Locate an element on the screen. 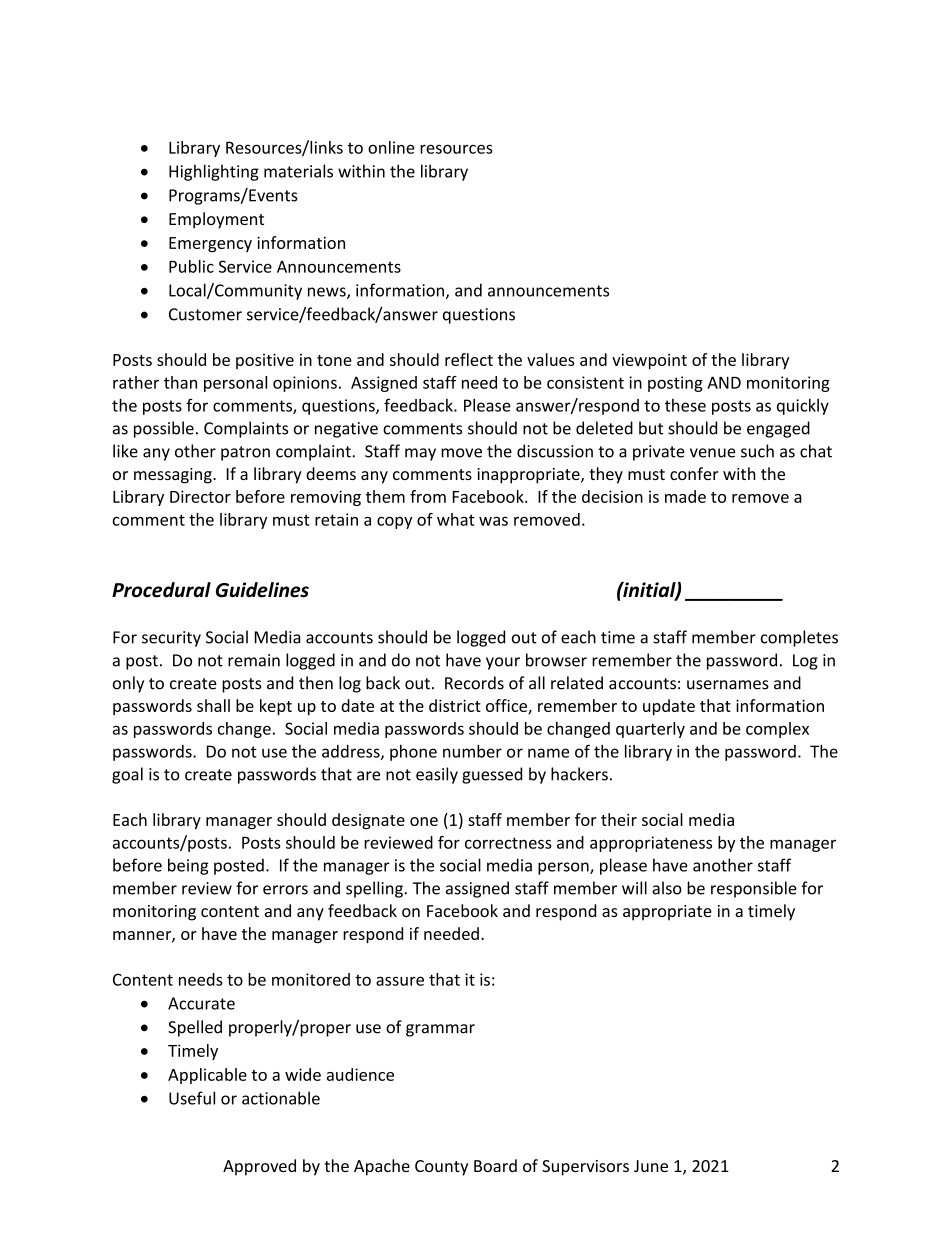 This screenshot has width=952, height=1233. completes is located at coordinates (799, 638).
